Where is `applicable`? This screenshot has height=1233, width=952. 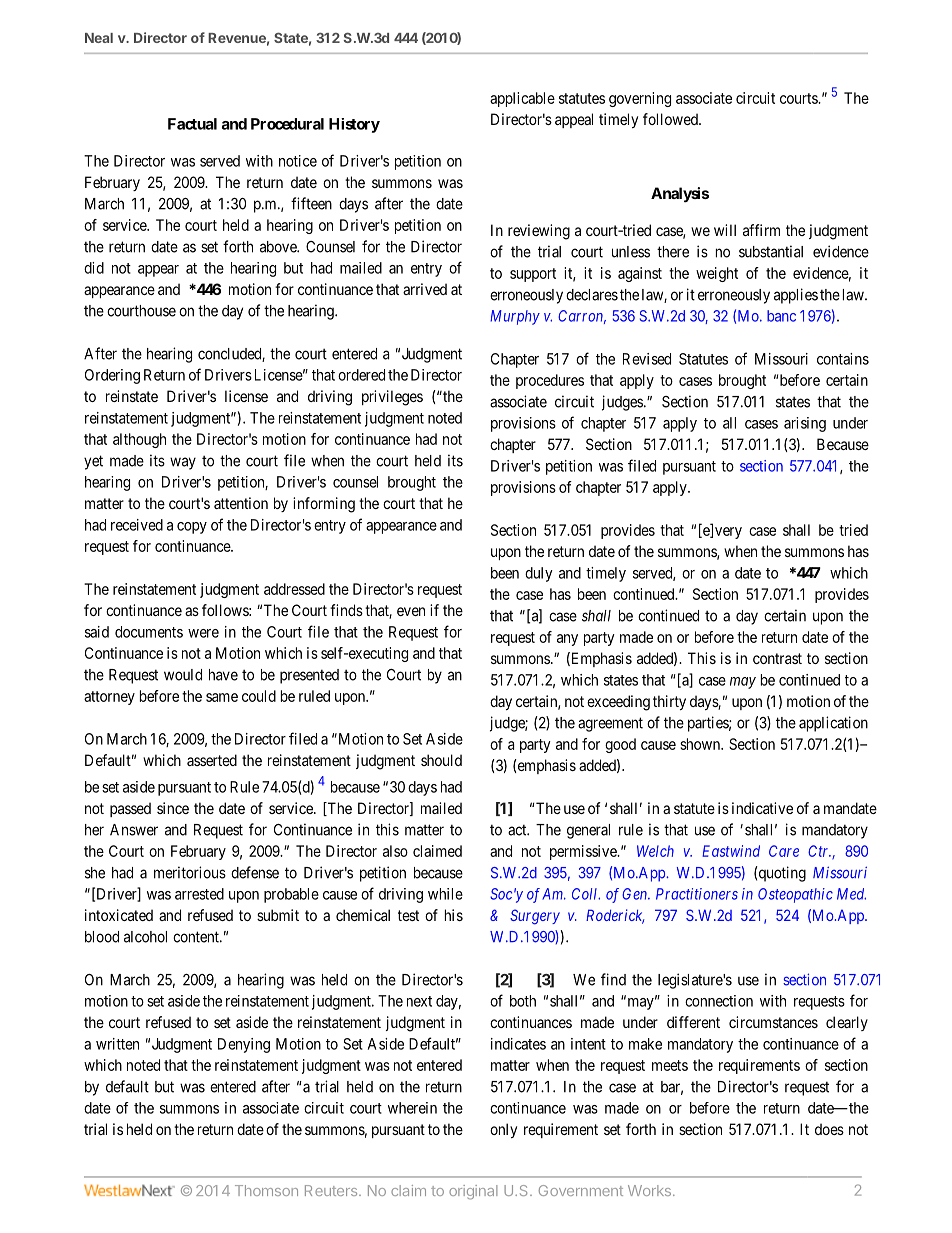
applicable is located at coordinates (522, 99).
